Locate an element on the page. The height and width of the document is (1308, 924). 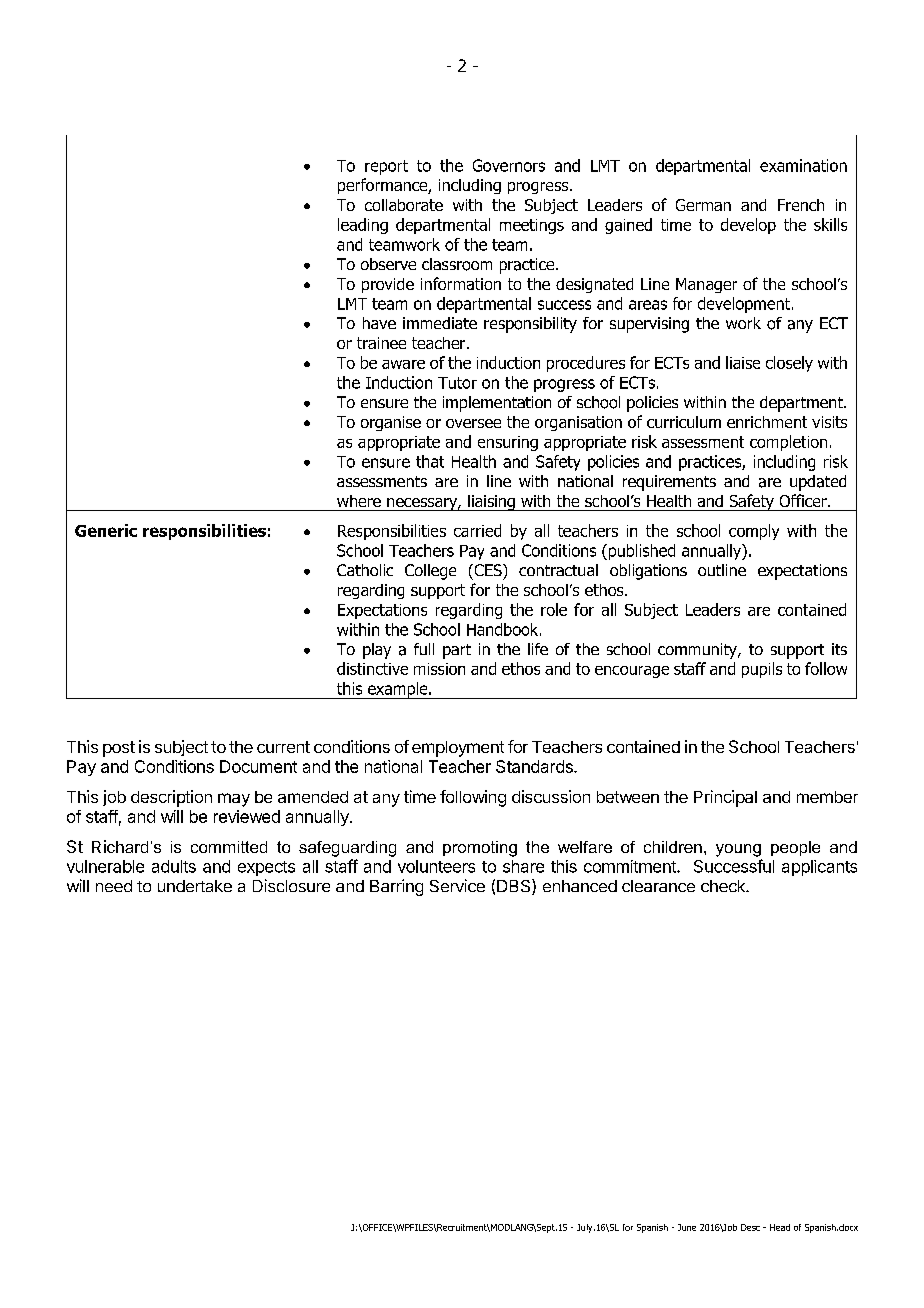
German is located at coordinates (703, 205).
